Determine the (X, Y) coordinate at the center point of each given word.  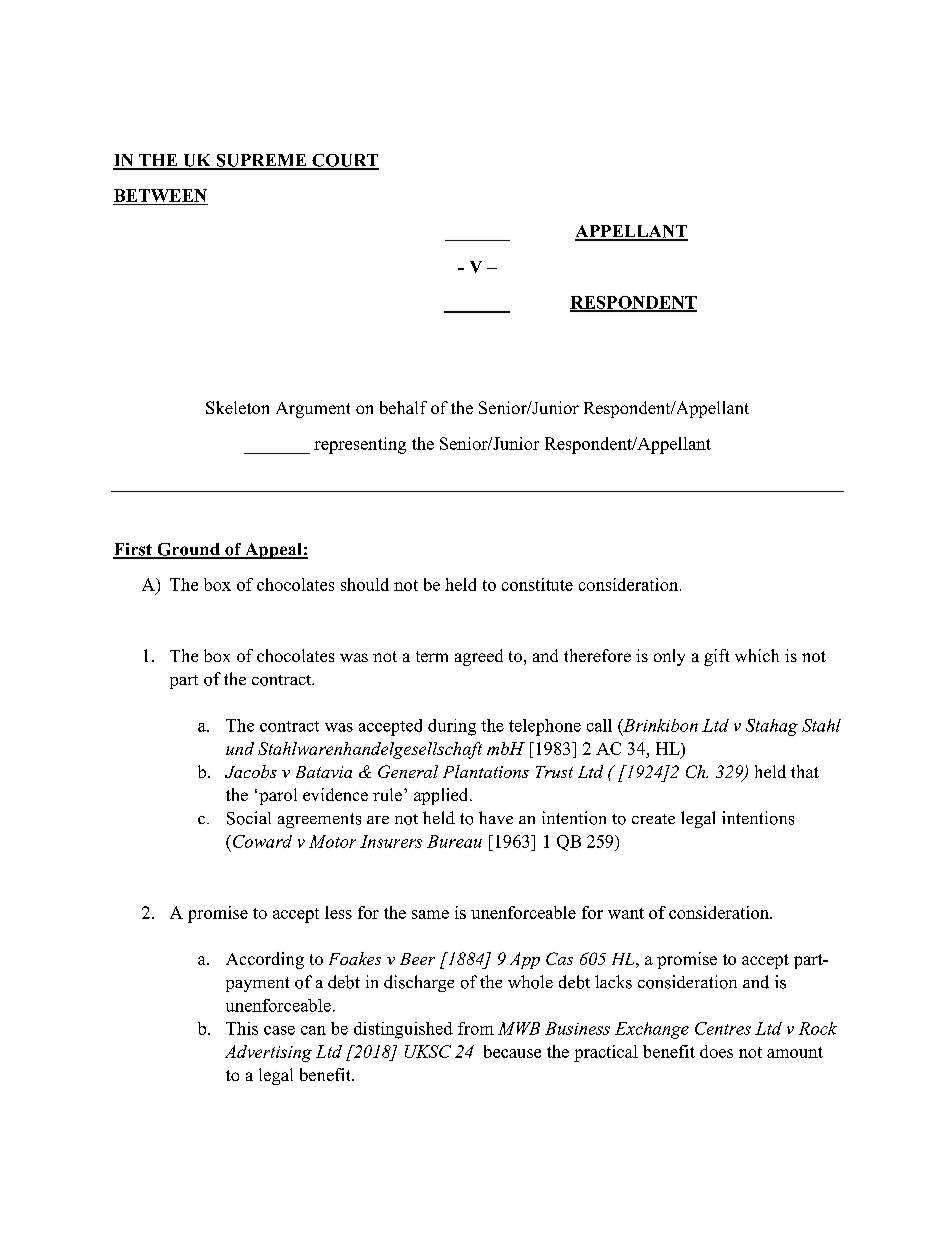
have (496, 817)
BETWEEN (160, 195)
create (653, 819)
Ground (188, 550)
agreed (479, 657)
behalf (403, 407)
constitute (537, 584)
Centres (723, 1028)
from (476, 1028)
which (757, 655)
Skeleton (237, 407)
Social (249, 818)
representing (360, 445)
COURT (344, 161)
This (242, 1028)
